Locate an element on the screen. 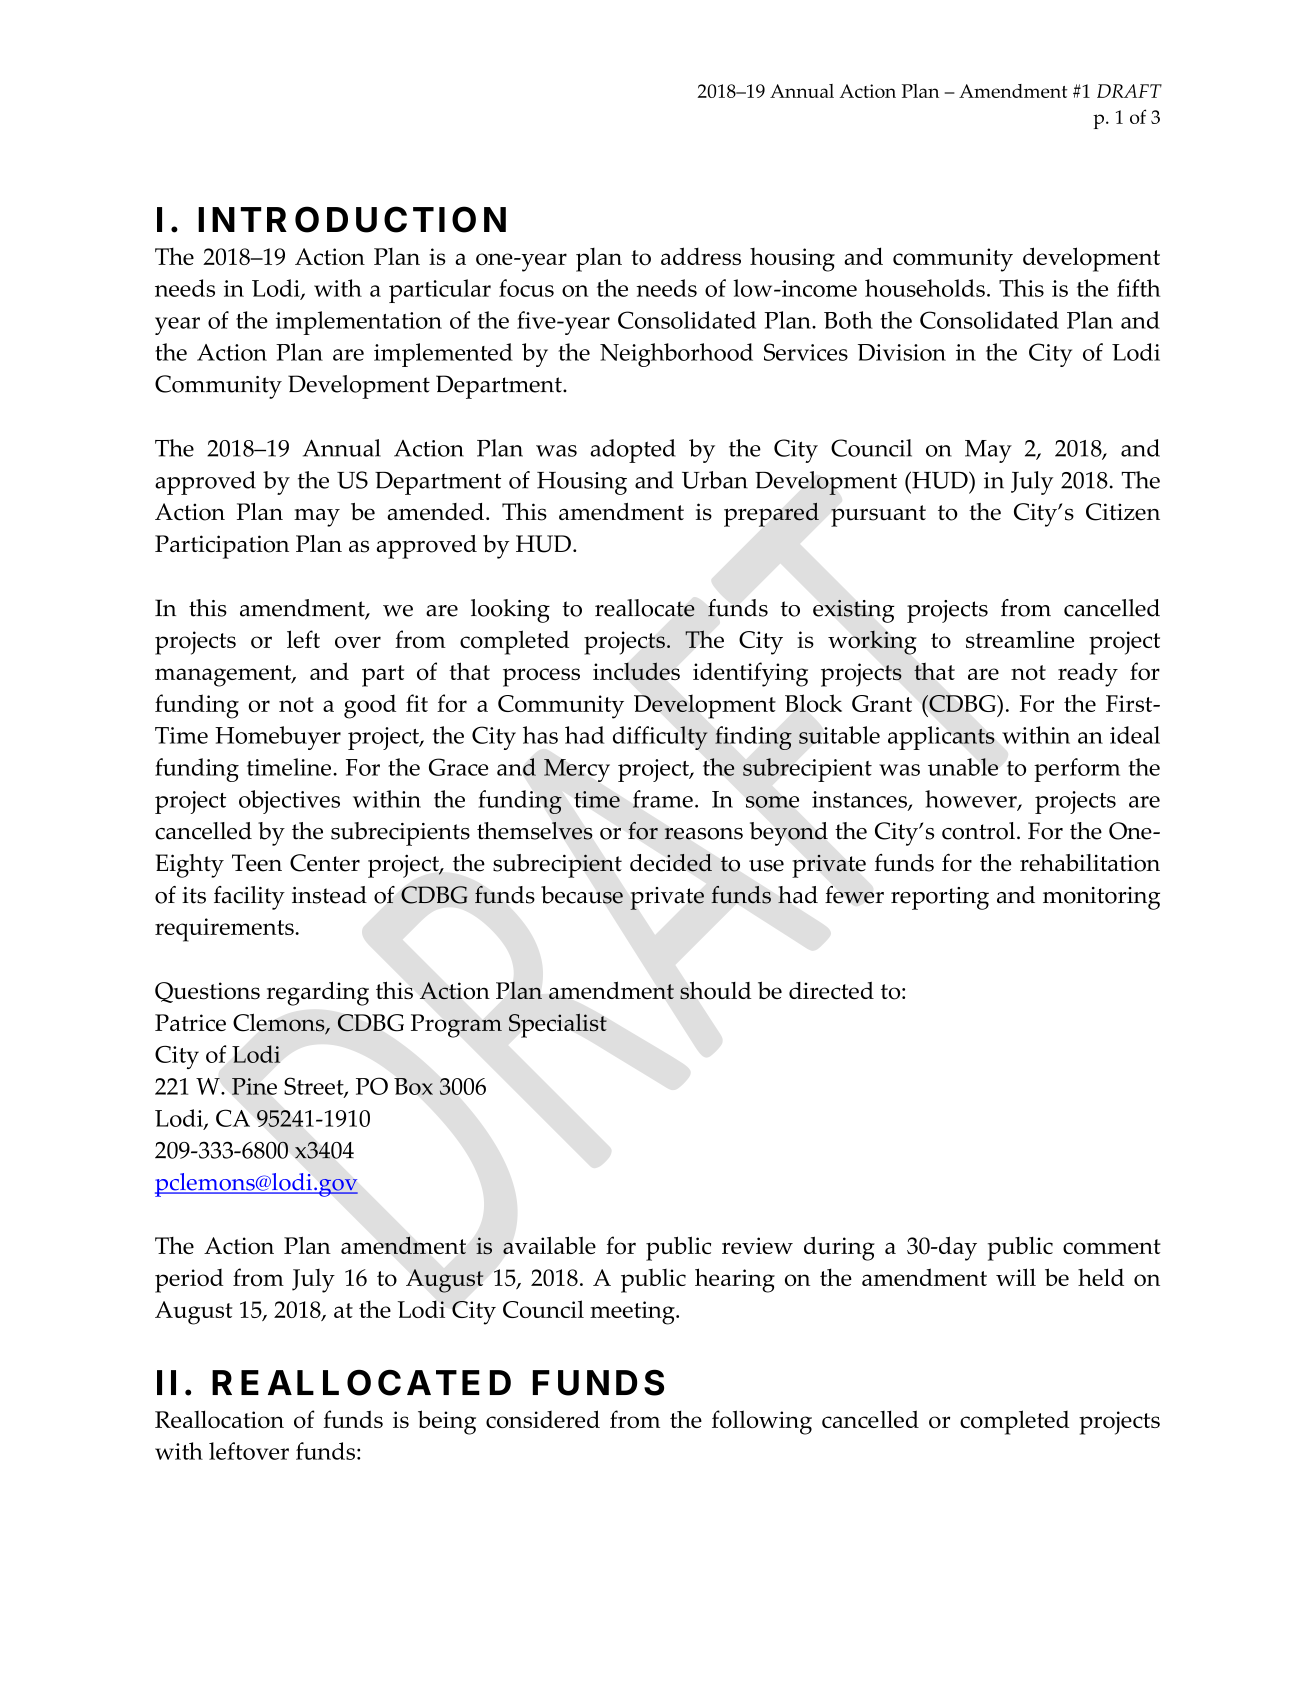  regarding is located at coordinates (318, 993).
